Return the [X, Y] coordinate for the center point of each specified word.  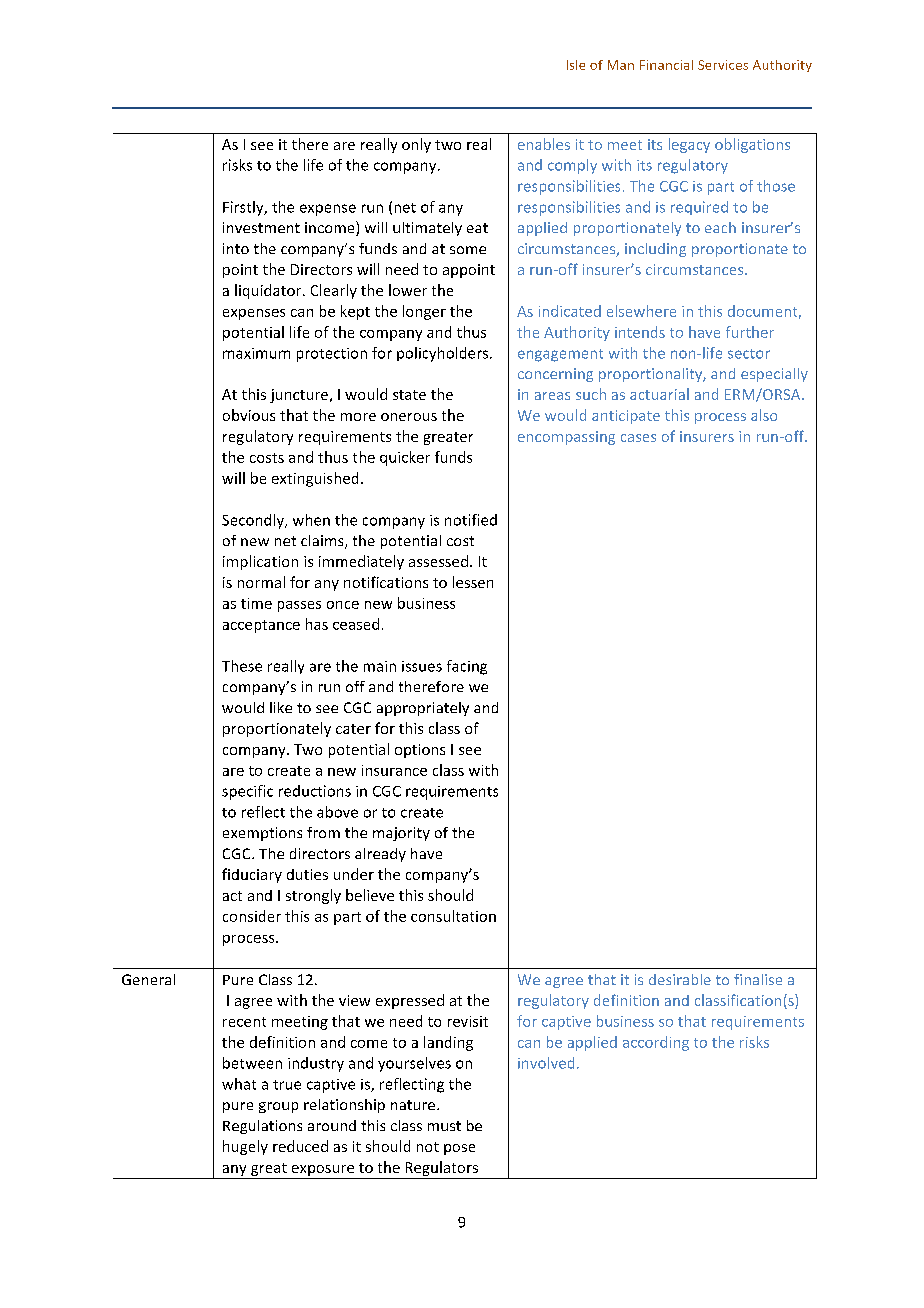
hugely [245, 1147]
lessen [473, 582]
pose [459, 1149]
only [416, 145]
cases [638, 438]
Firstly [244, 208]
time [256, 603]
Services [723, 65]
